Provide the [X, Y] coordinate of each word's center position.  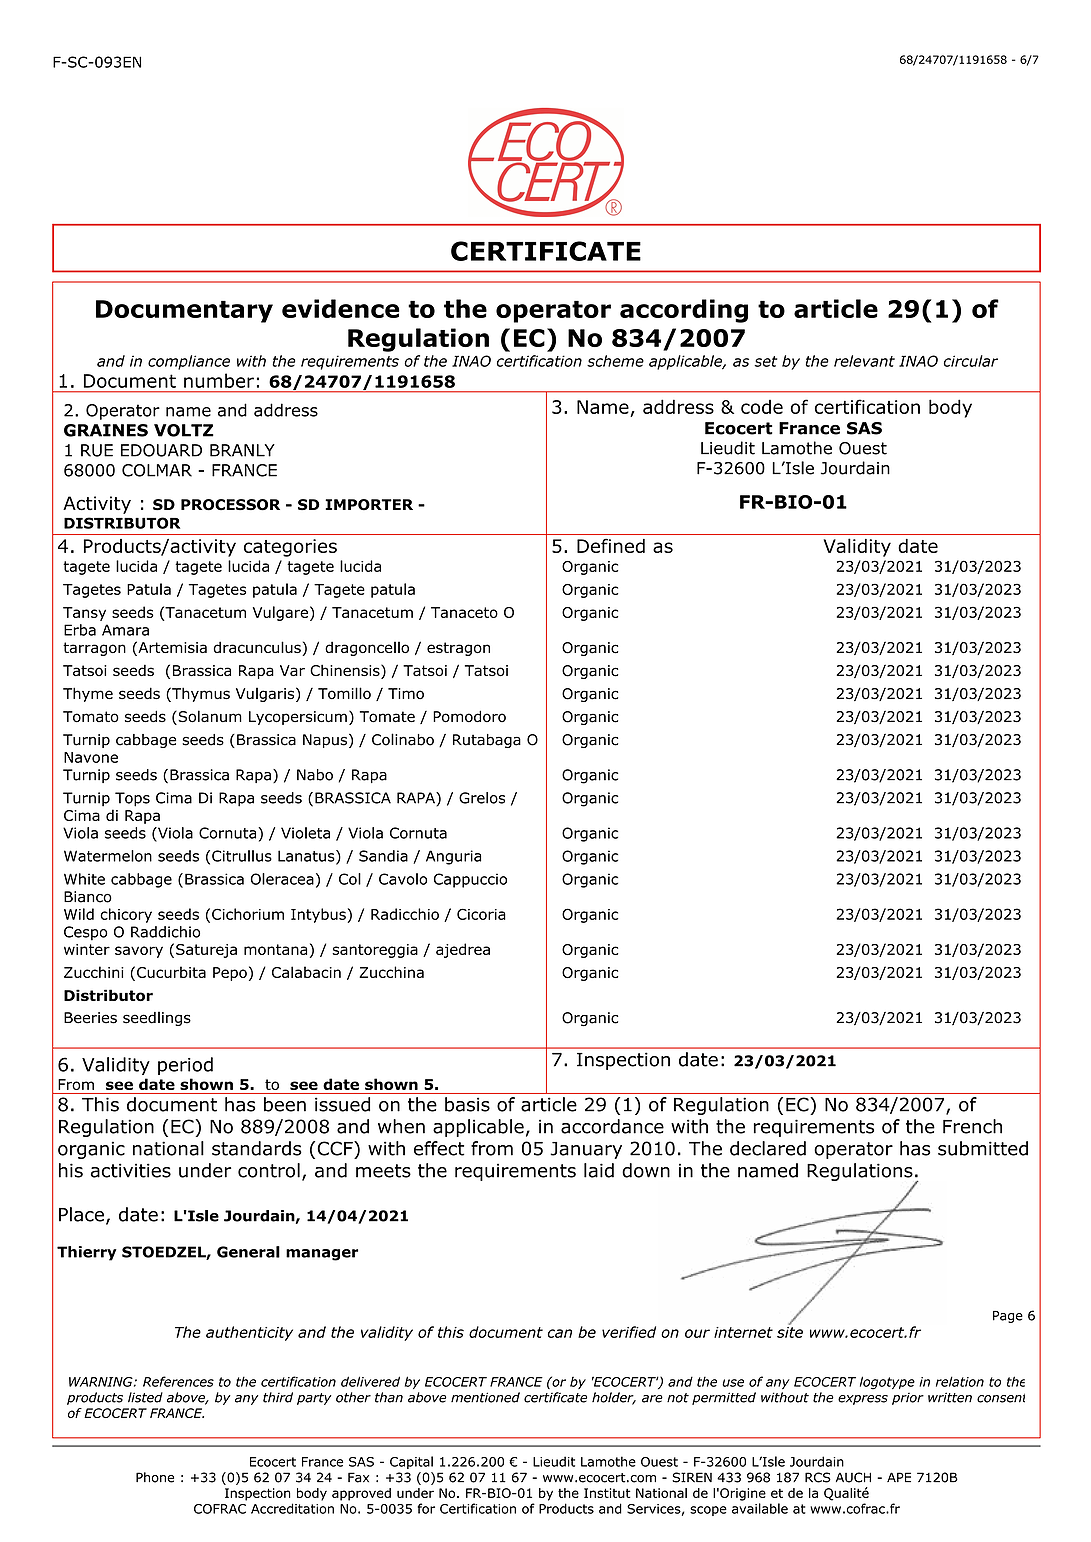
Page [1008, 1317]
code [762, 407]
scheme [615, 361]
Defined [611, 546]
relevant [864, 361]
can [560, 1333]
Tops [132, 799]
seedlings [157, 1018]
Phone [155, 1477]
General [248, 1252]
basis [467, 1104]
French [972, 1126]
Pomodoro [469, 716]
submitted [983, 1148]
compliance [189, 362]
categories [290, 548]
